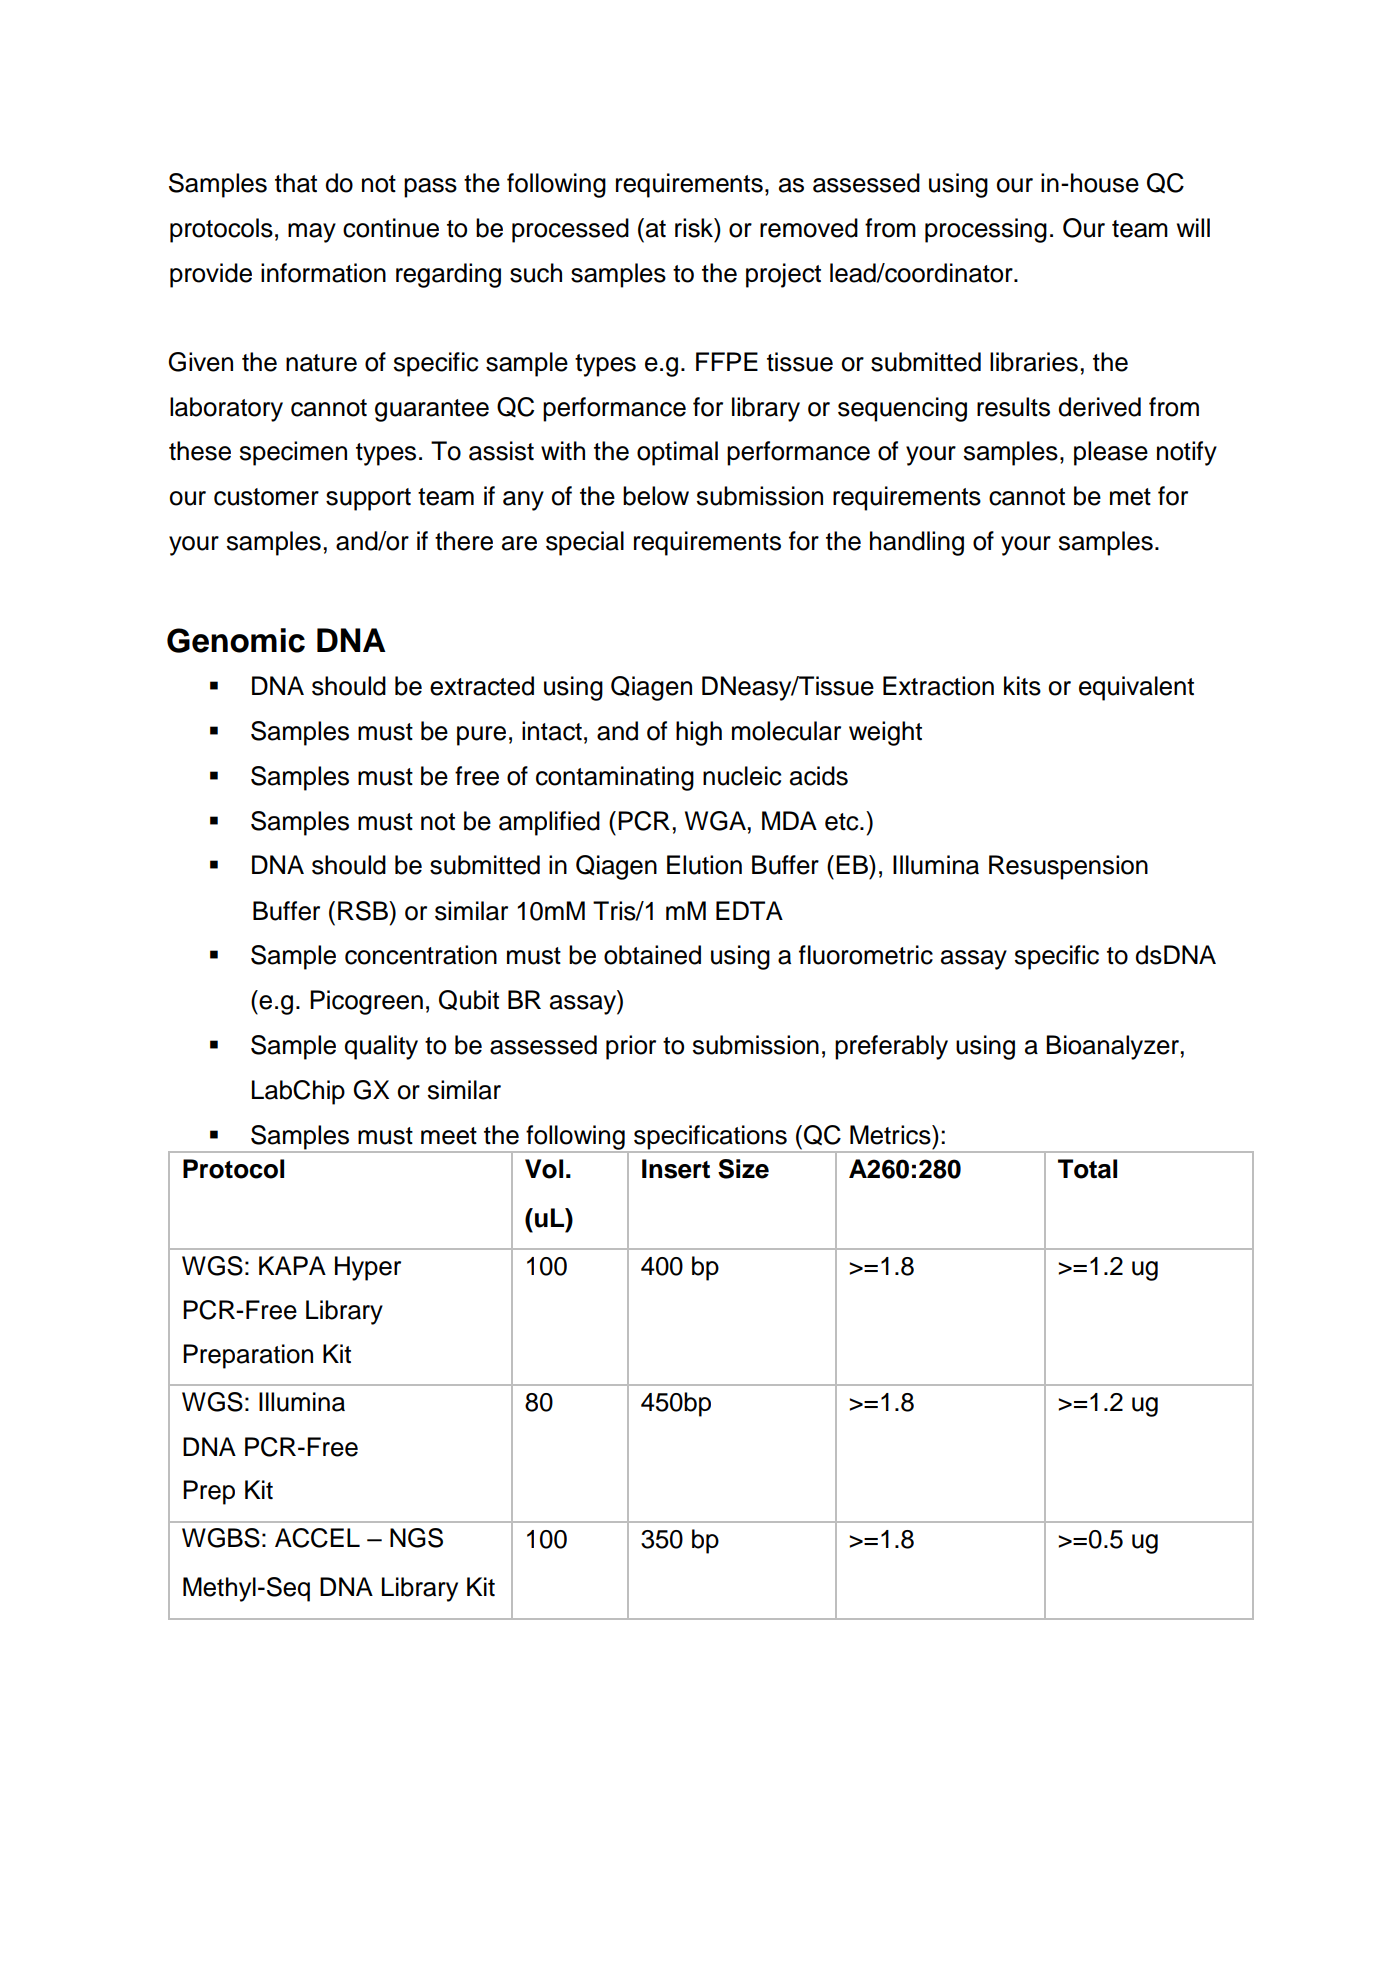 The image size is (1387, 1962). What do you see at coordinates (704, 865) in the page?
I see `Elution` at bounding box center [704, 865].
